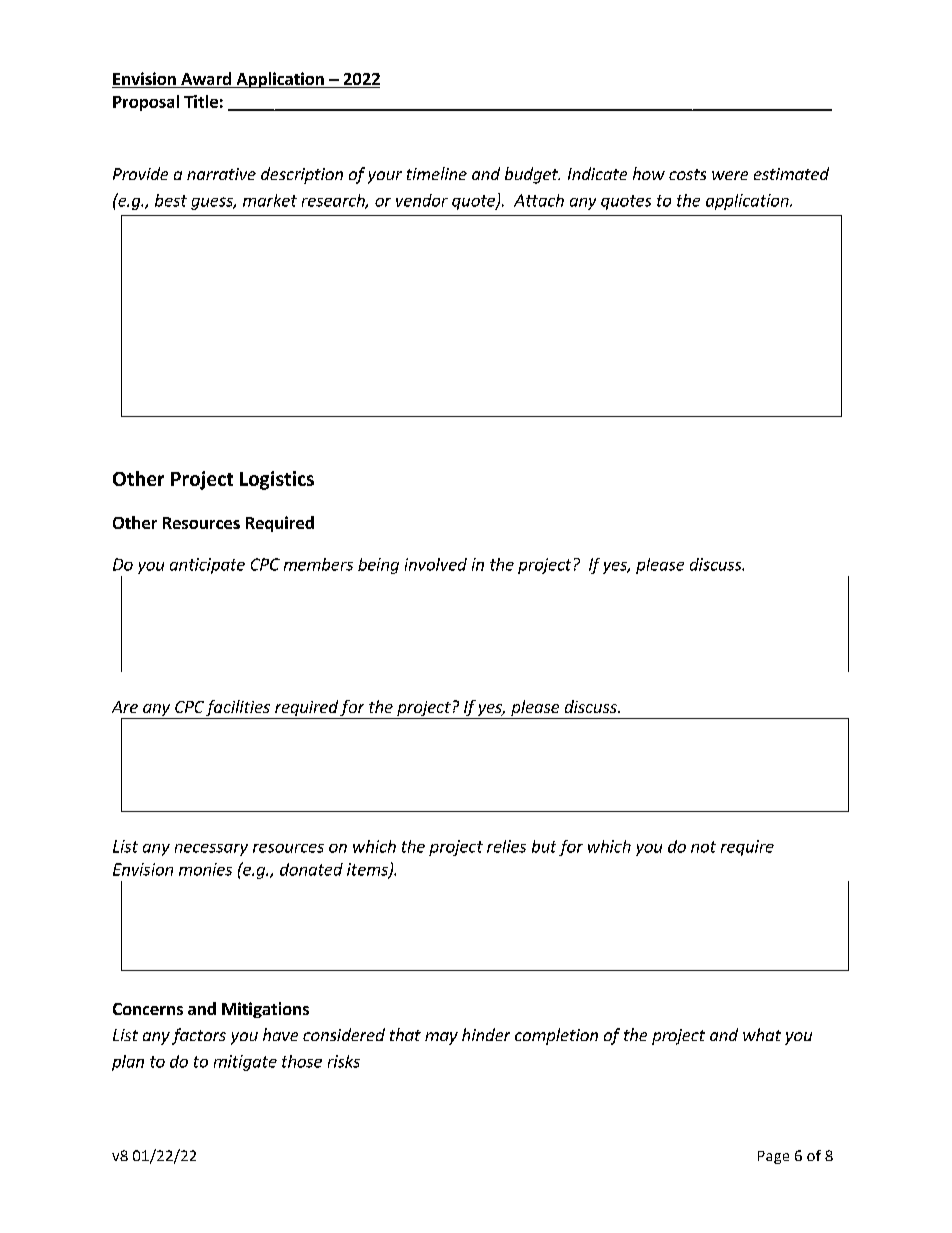  What do you see at coordinates (245, 1063) in the screenshot?
I see `mitigate` at bounding box center [245, 1063].
